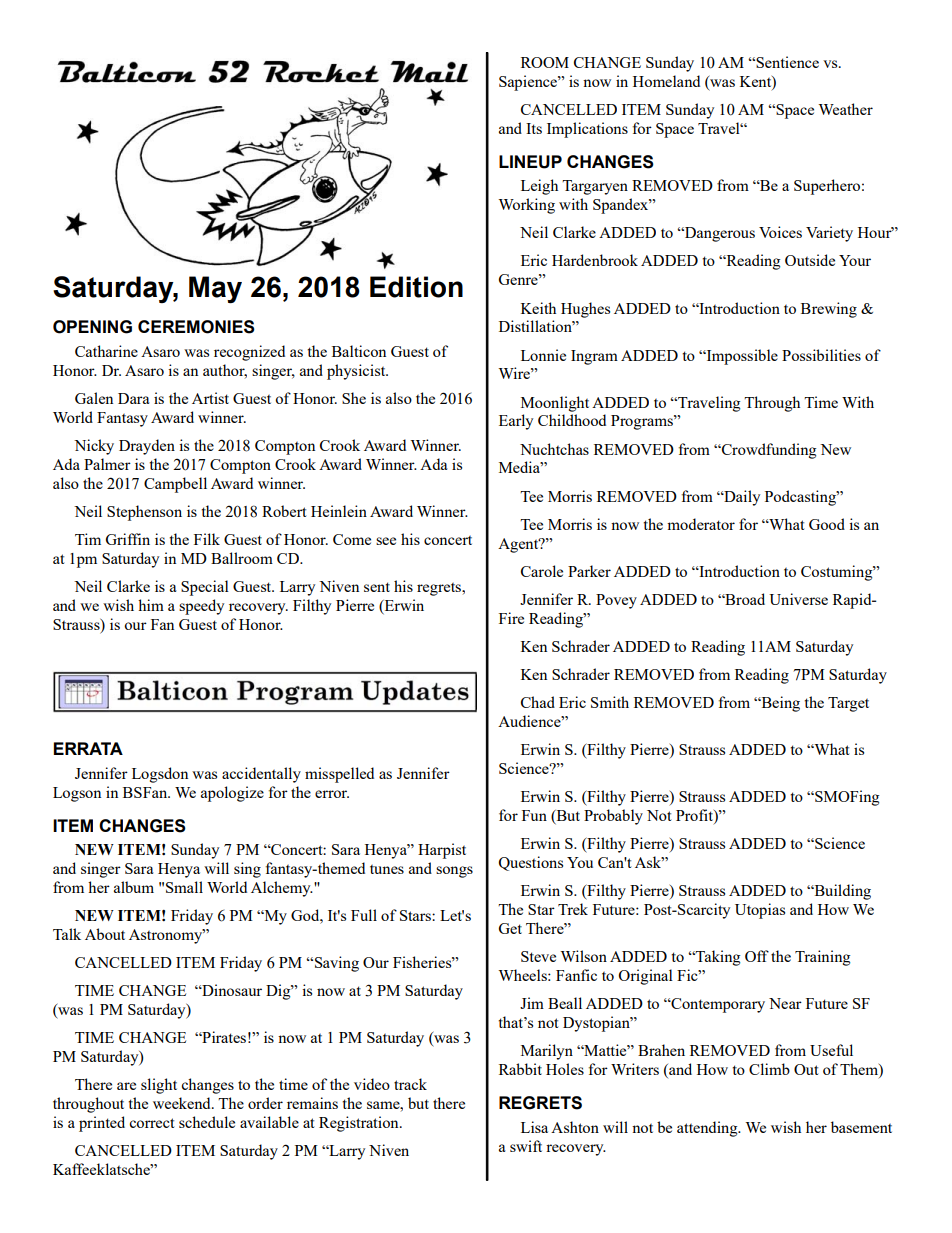 The image size is (952, 1233). I want to click on Daily, so click(741, 498).
